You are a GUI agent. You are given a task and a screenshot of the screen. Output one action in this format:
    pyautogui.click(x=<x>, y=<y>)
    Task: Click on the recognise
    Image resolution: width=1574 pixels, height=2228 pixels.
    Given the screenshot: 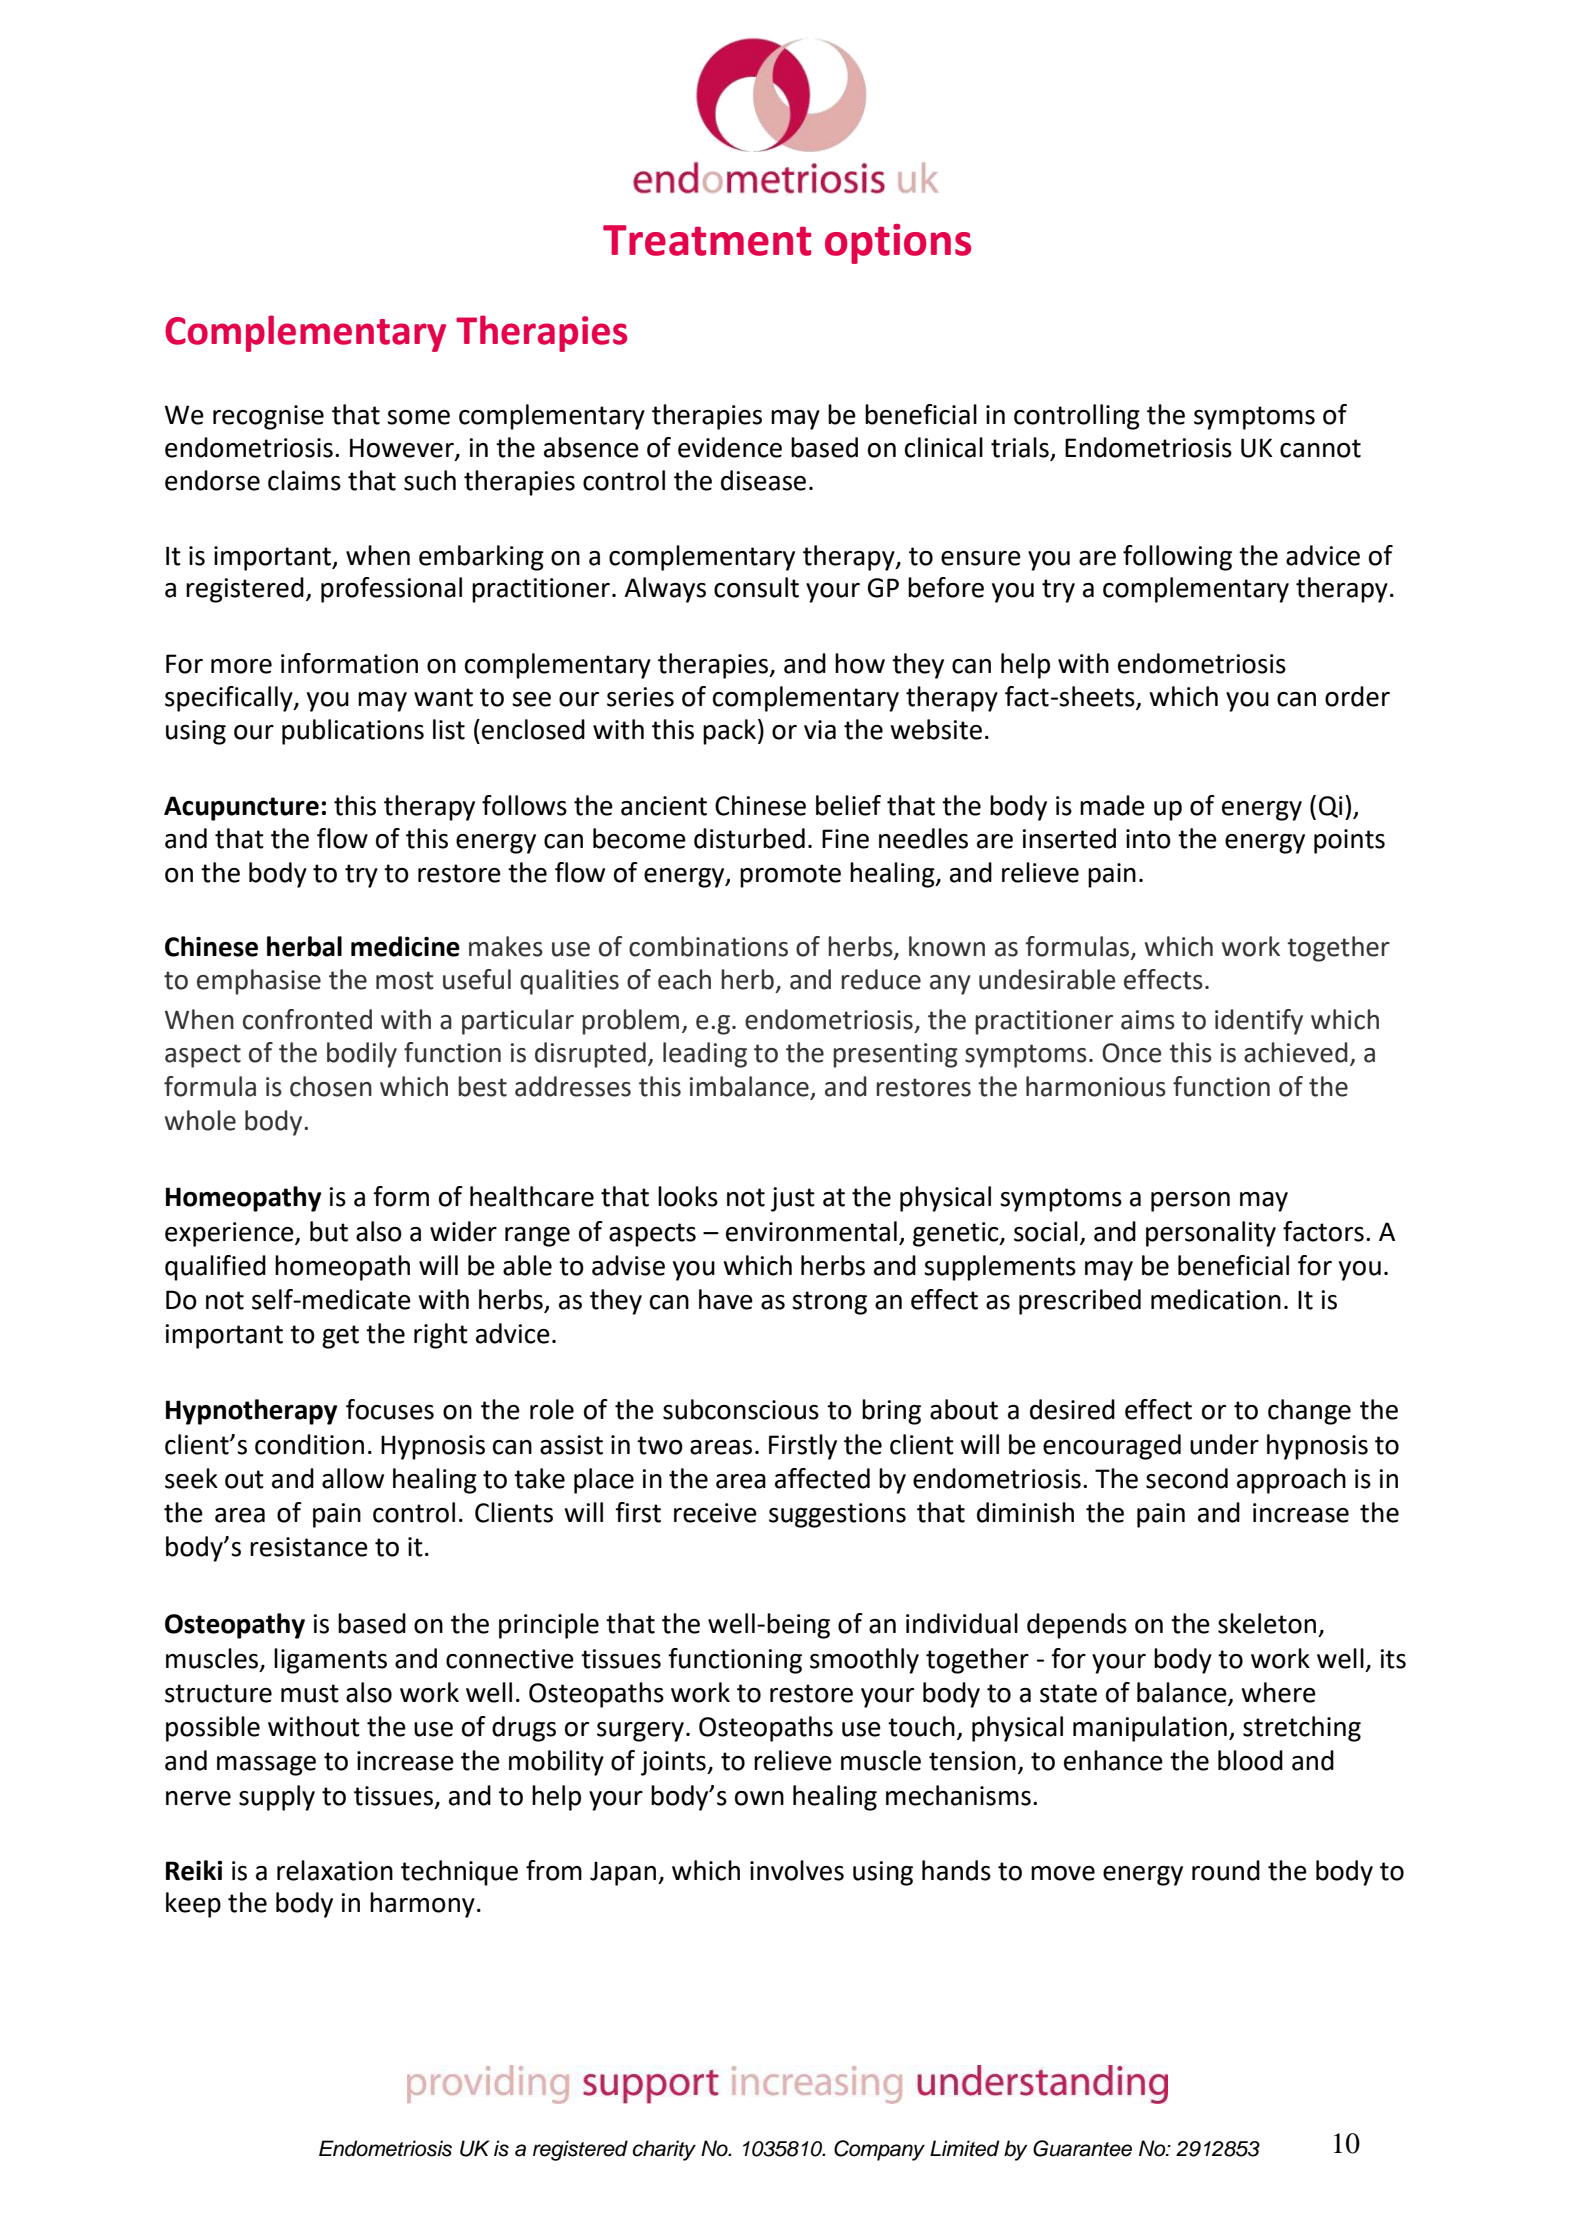 What is the action you would take?
    pyautogui.click(x=268, y=417)
